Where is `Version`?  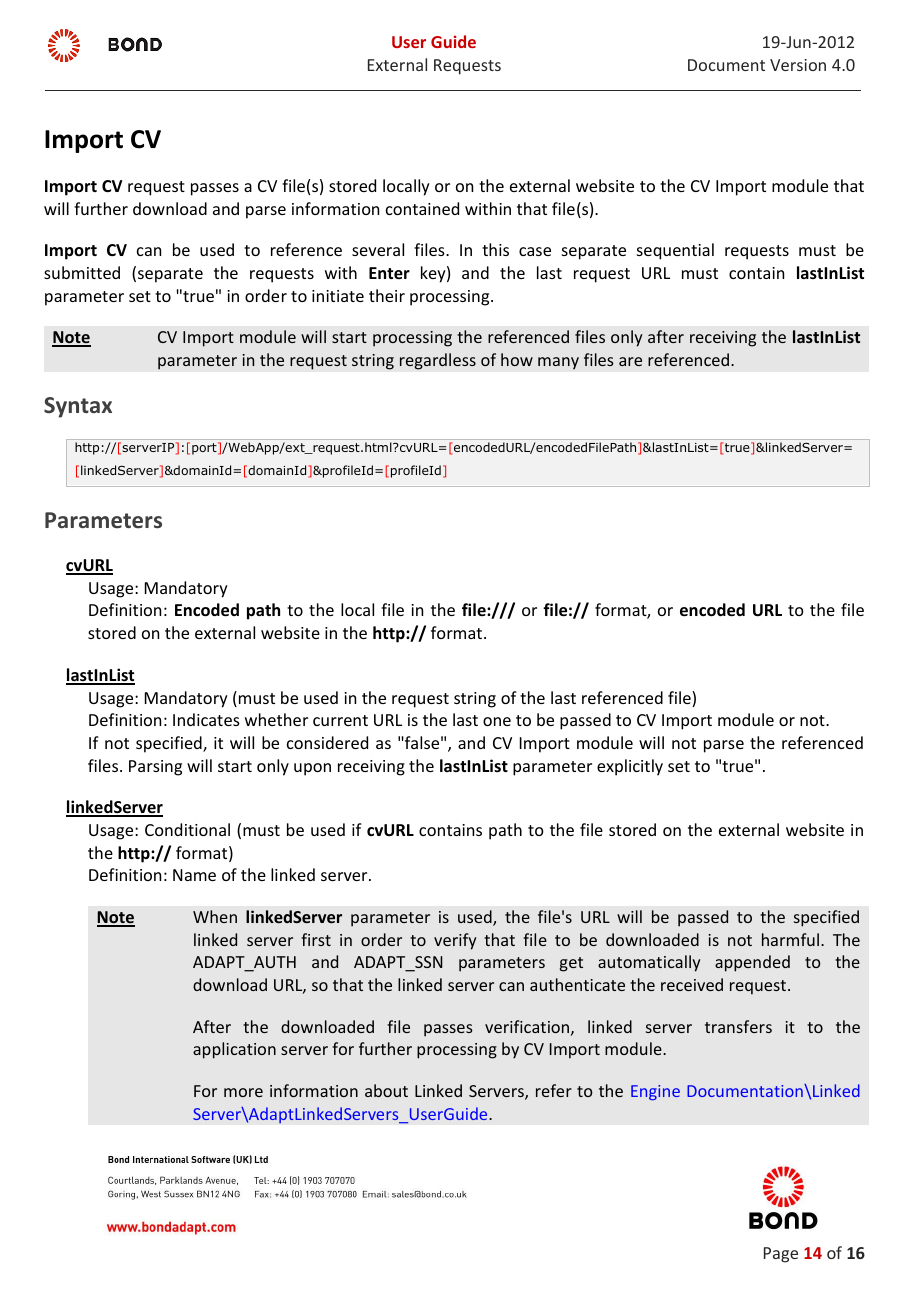
Version is located at coordinates (798, 65).
